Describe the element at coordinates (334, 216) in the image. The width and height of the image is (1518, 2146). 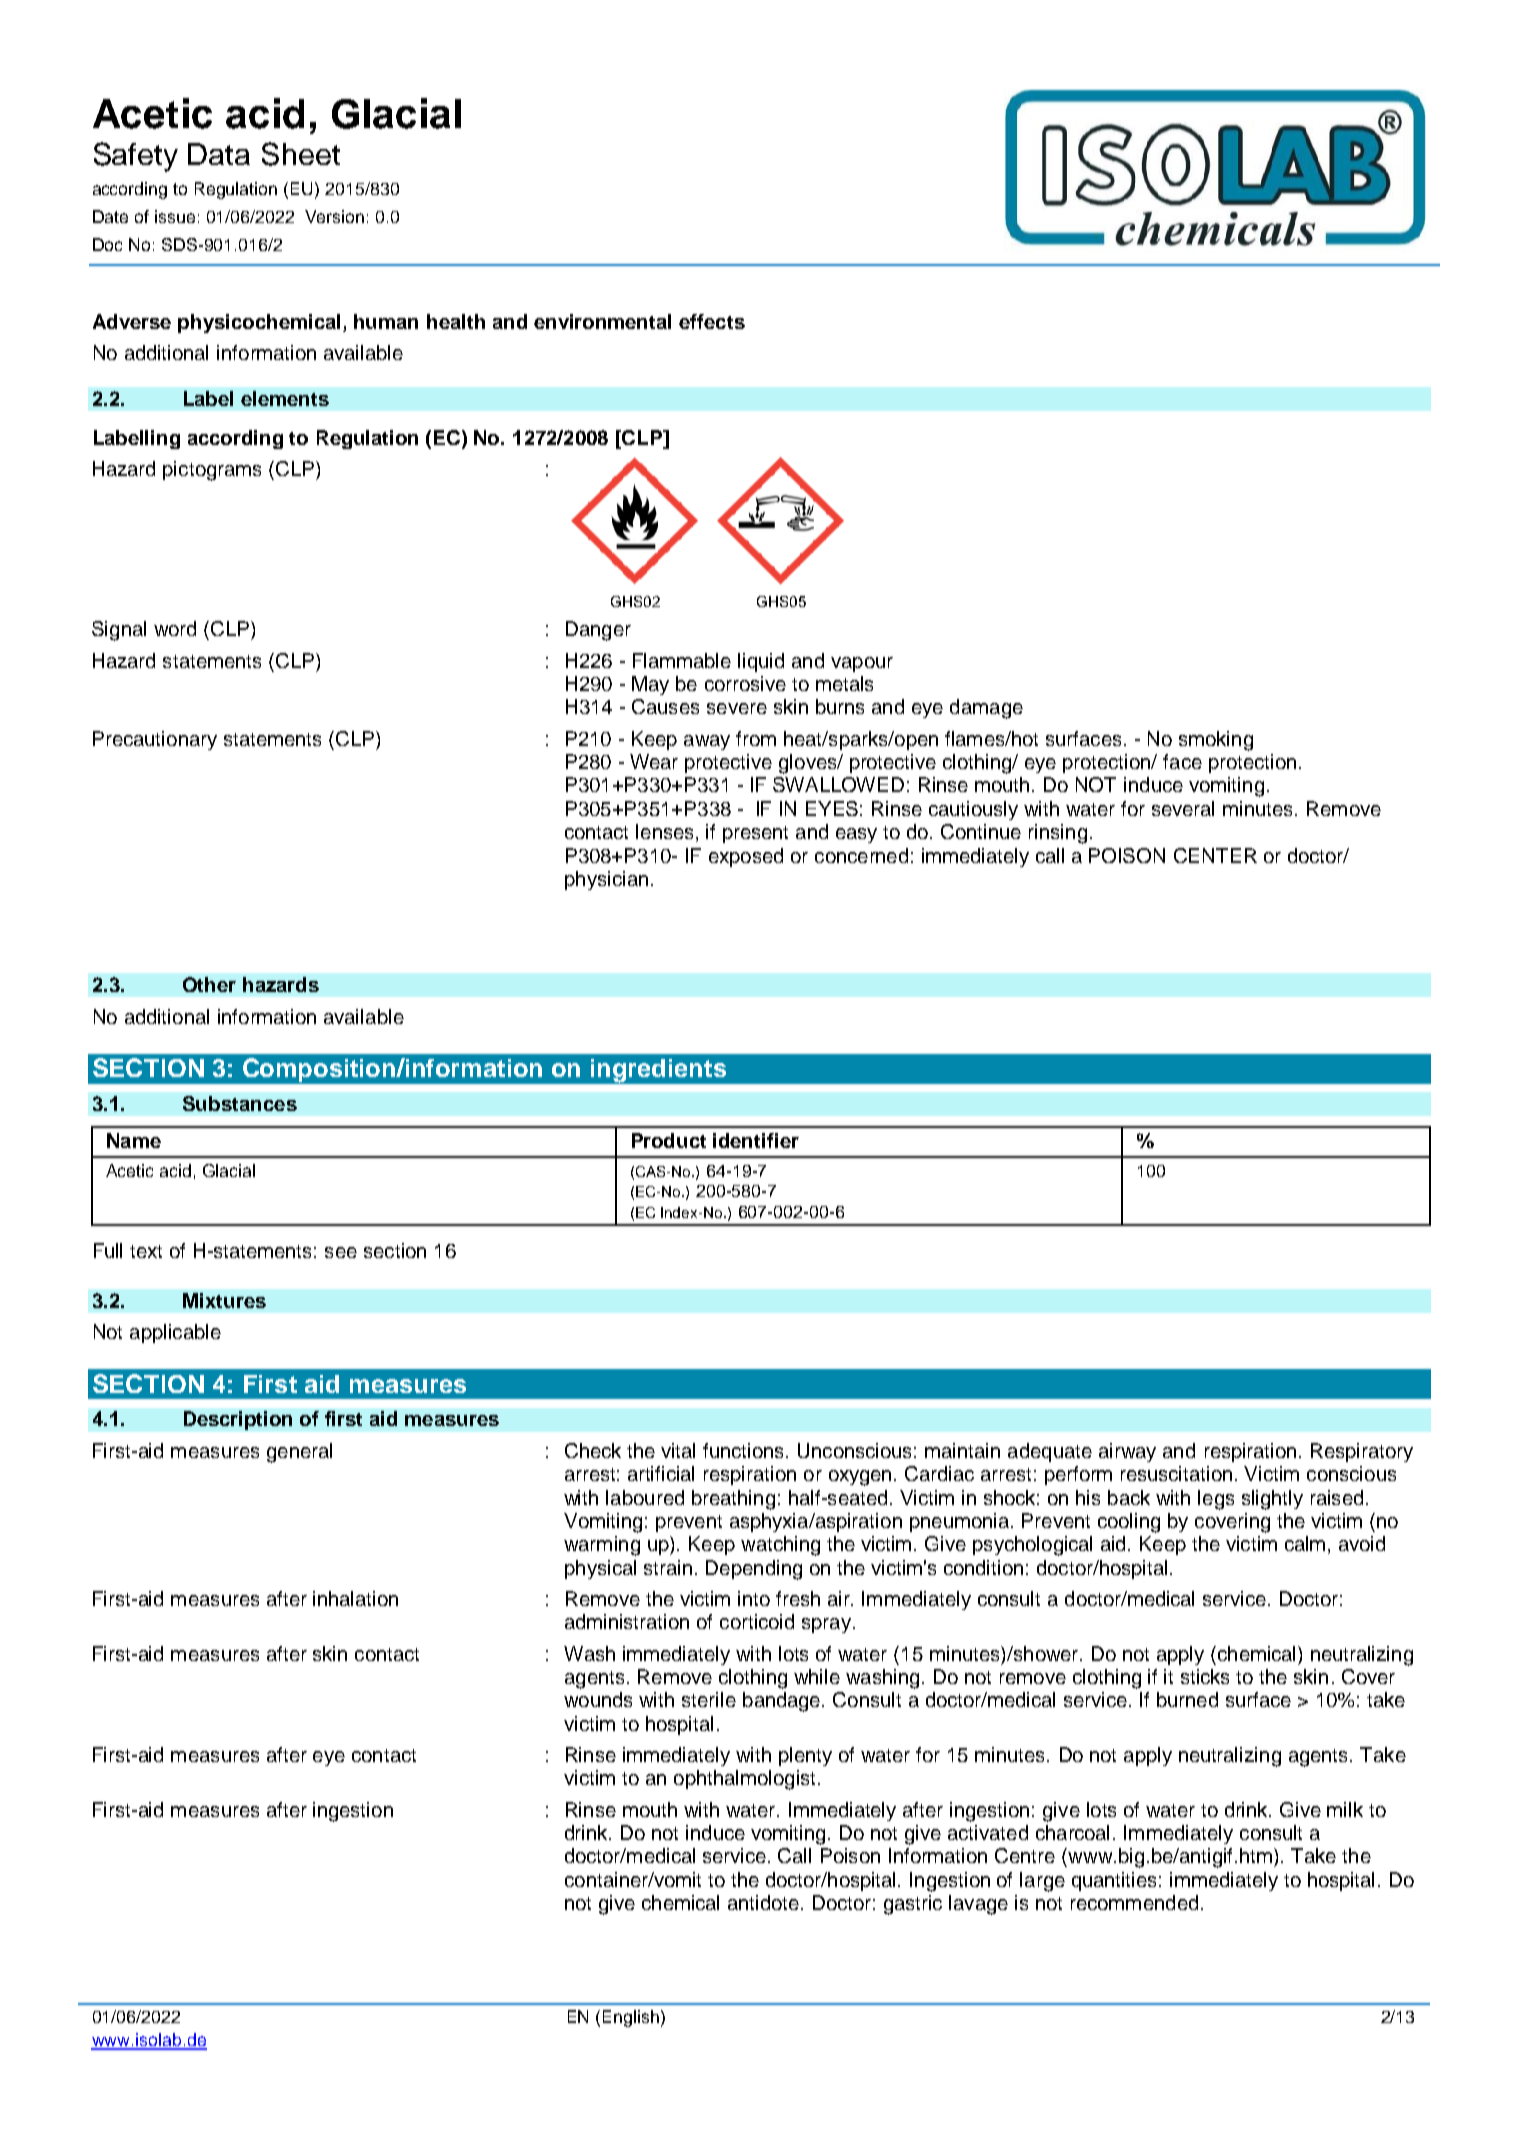
I see `Version` at that location.
